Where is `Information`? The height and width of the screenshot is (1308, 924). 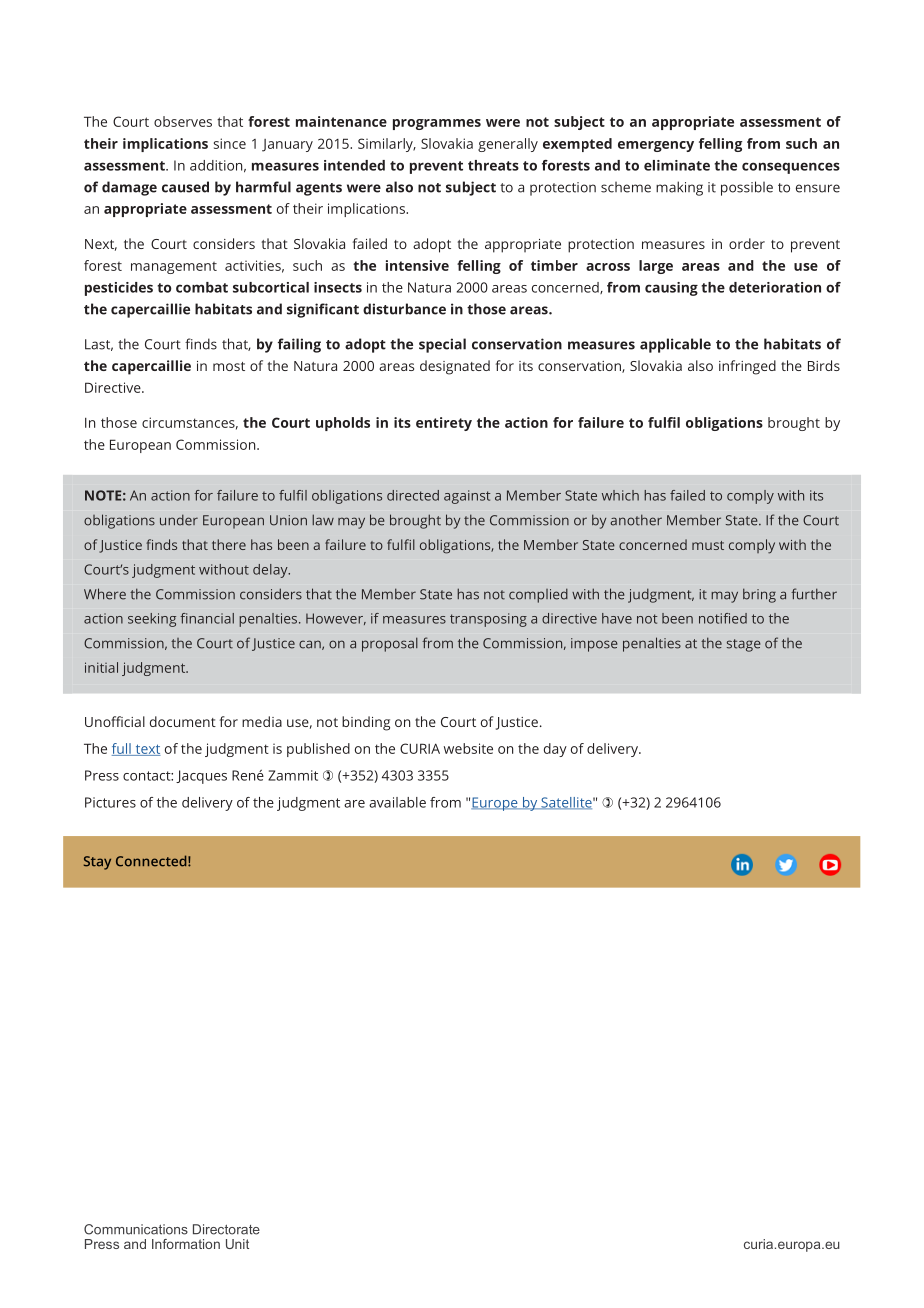
Information is located at coordinates (186, 1244).
